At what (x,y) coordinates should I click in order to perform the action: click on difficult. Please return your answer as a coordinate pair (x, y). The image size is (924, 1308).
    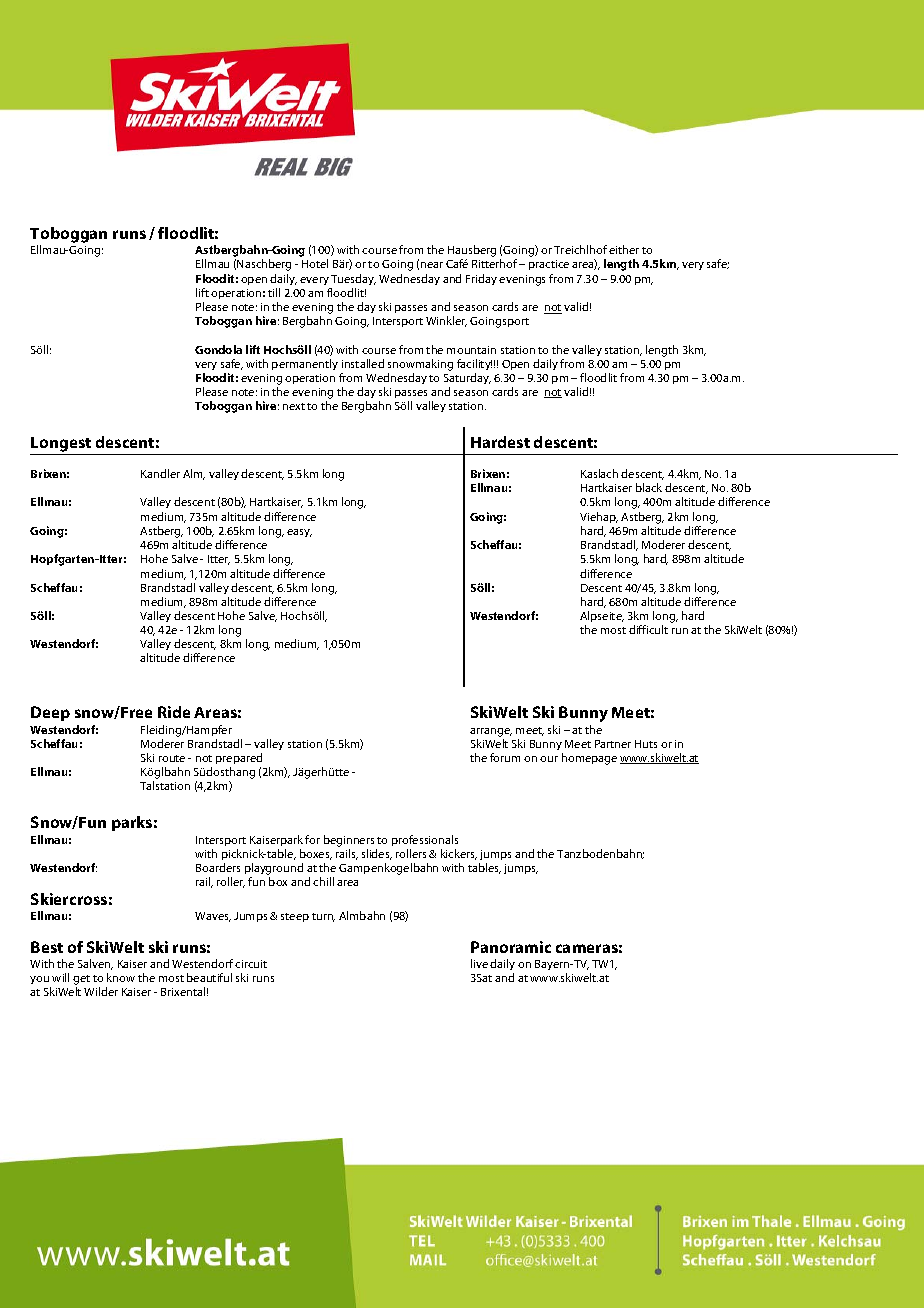
    Looking at the image, I should click on (648, 629).
